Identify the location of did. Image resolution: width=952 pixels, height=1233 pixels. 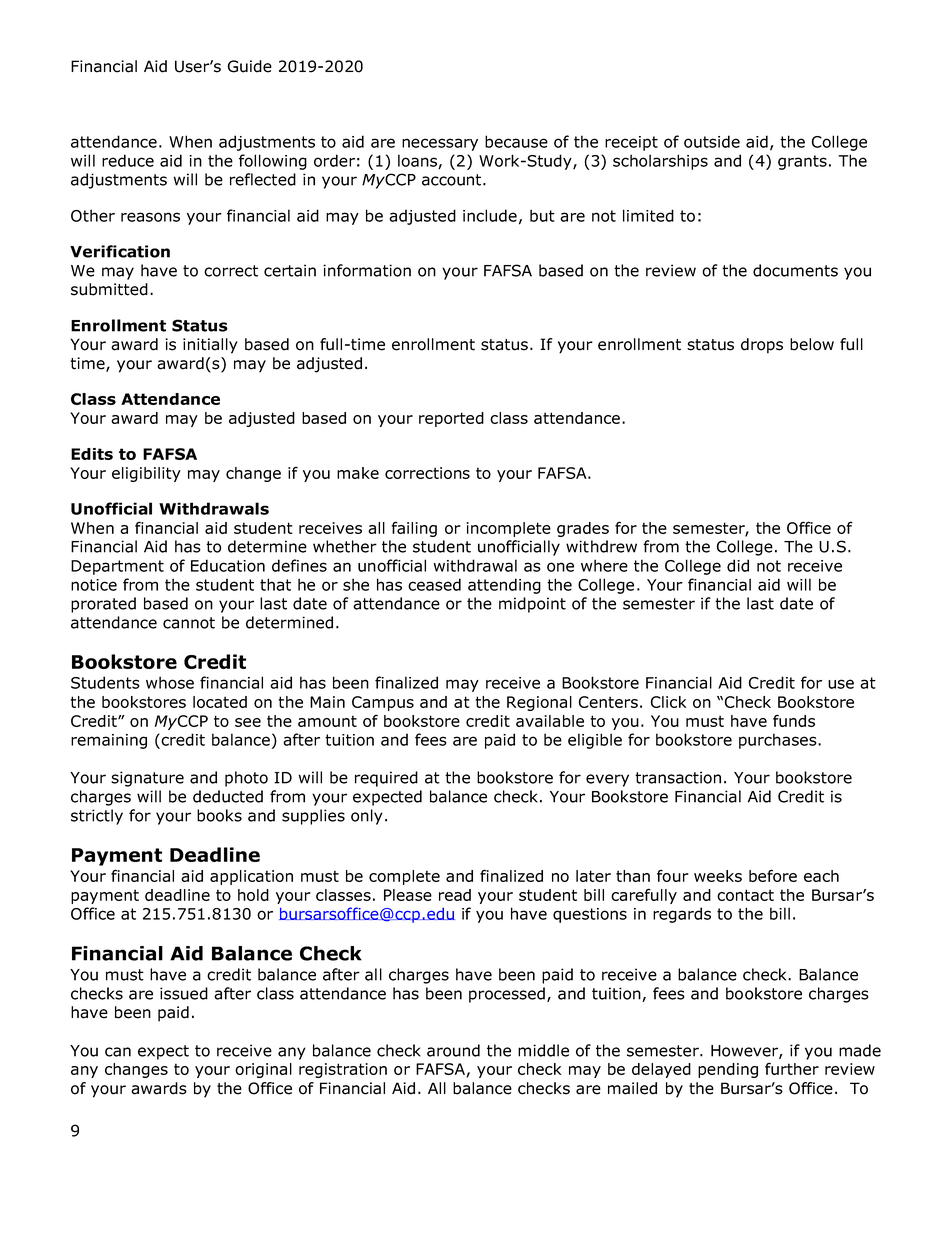
(738, 565).
